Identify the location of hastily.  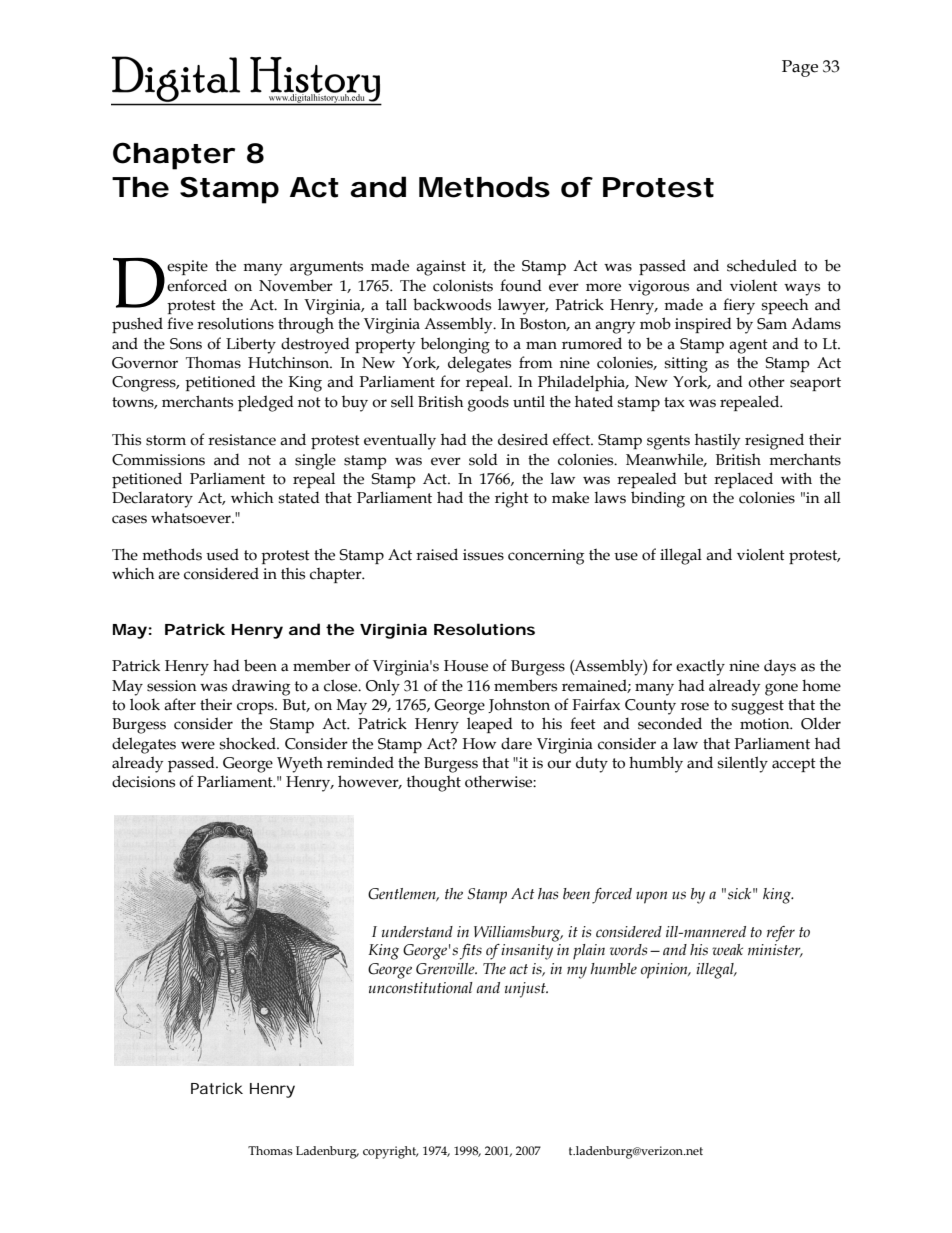
(717, 441).
